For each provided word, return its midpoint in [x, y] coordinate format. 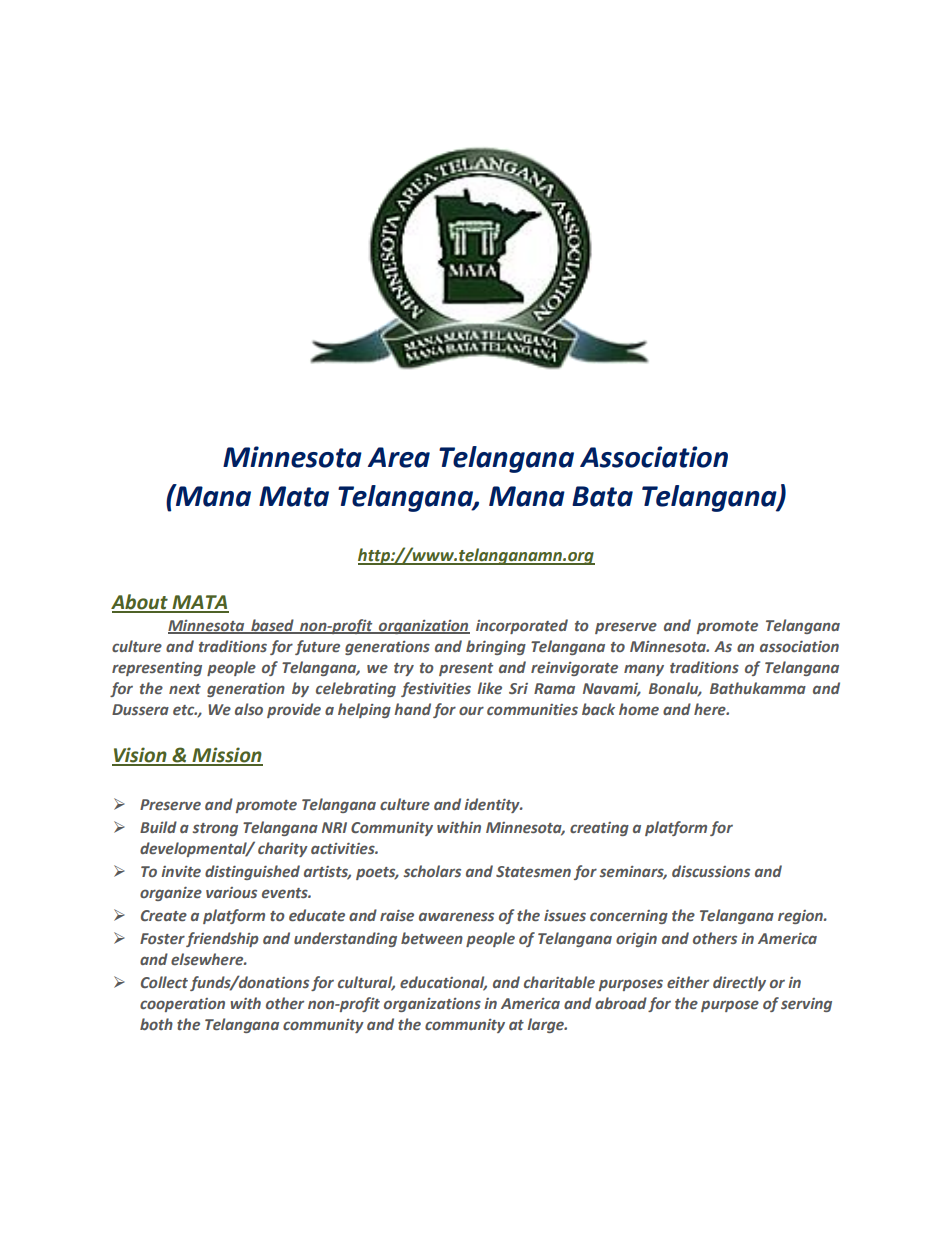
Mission [226, 756]
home [639, 709]
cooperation [182, 1005]
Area [399, 457]
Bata [602, 496]
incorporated [522, 626]
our [471, 710]
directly [739, 983]
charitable [559, 982]
